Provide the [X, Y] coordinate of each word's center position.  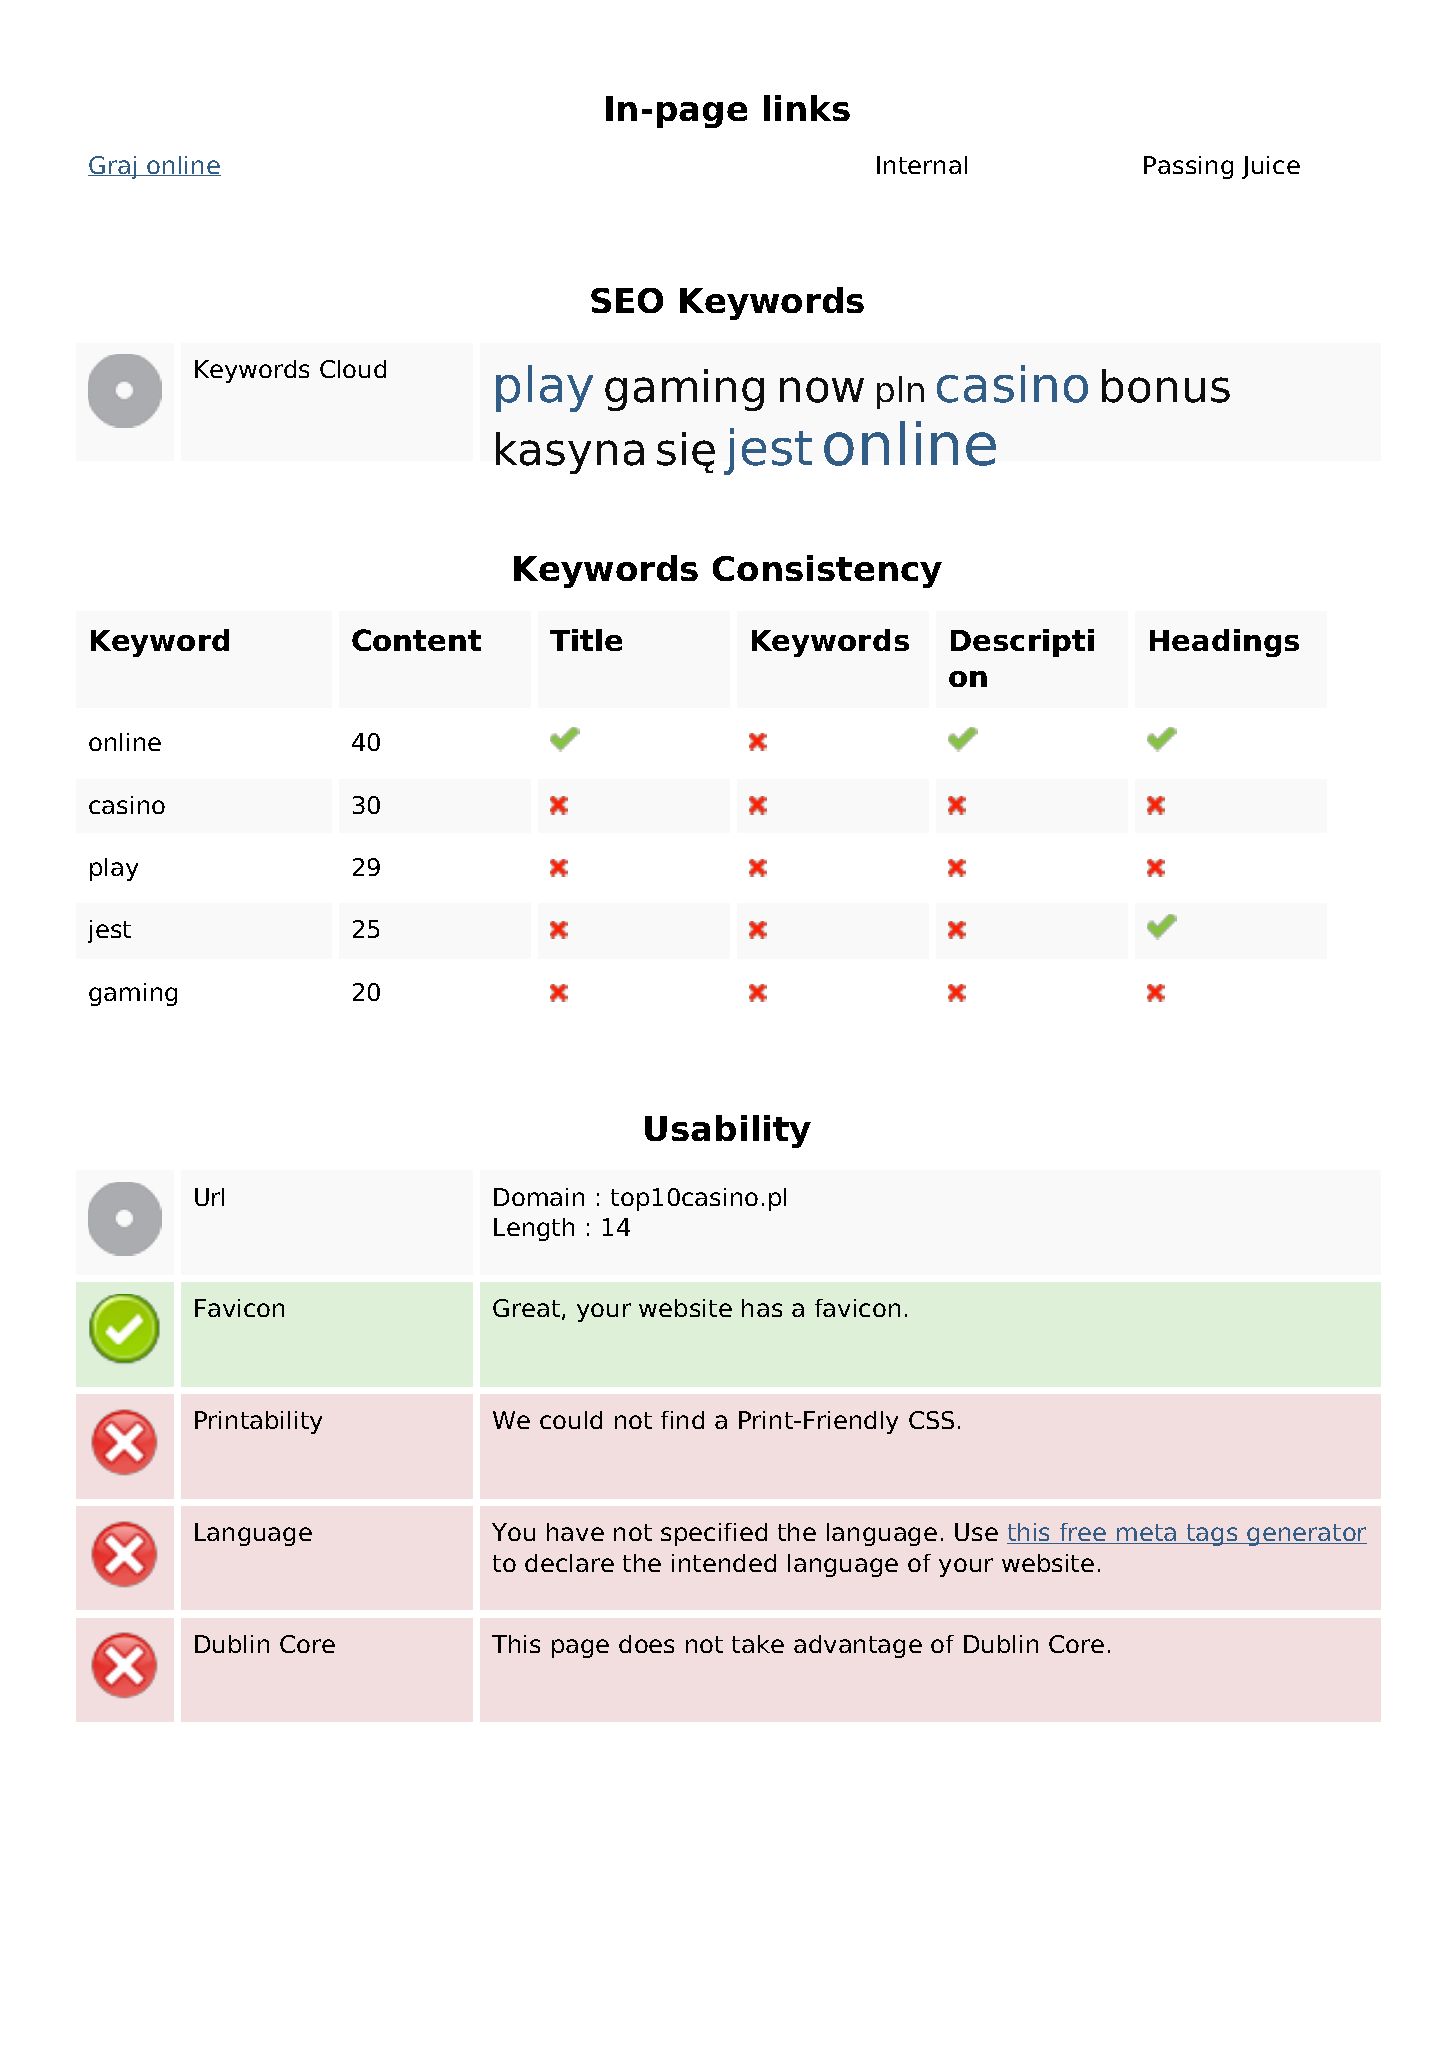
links [807, 108]
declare [569, 1563]
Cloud [353, 369]
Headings [1224, 643]
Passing [1188, 167]
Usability [728, 1131]
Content [416, 640]
